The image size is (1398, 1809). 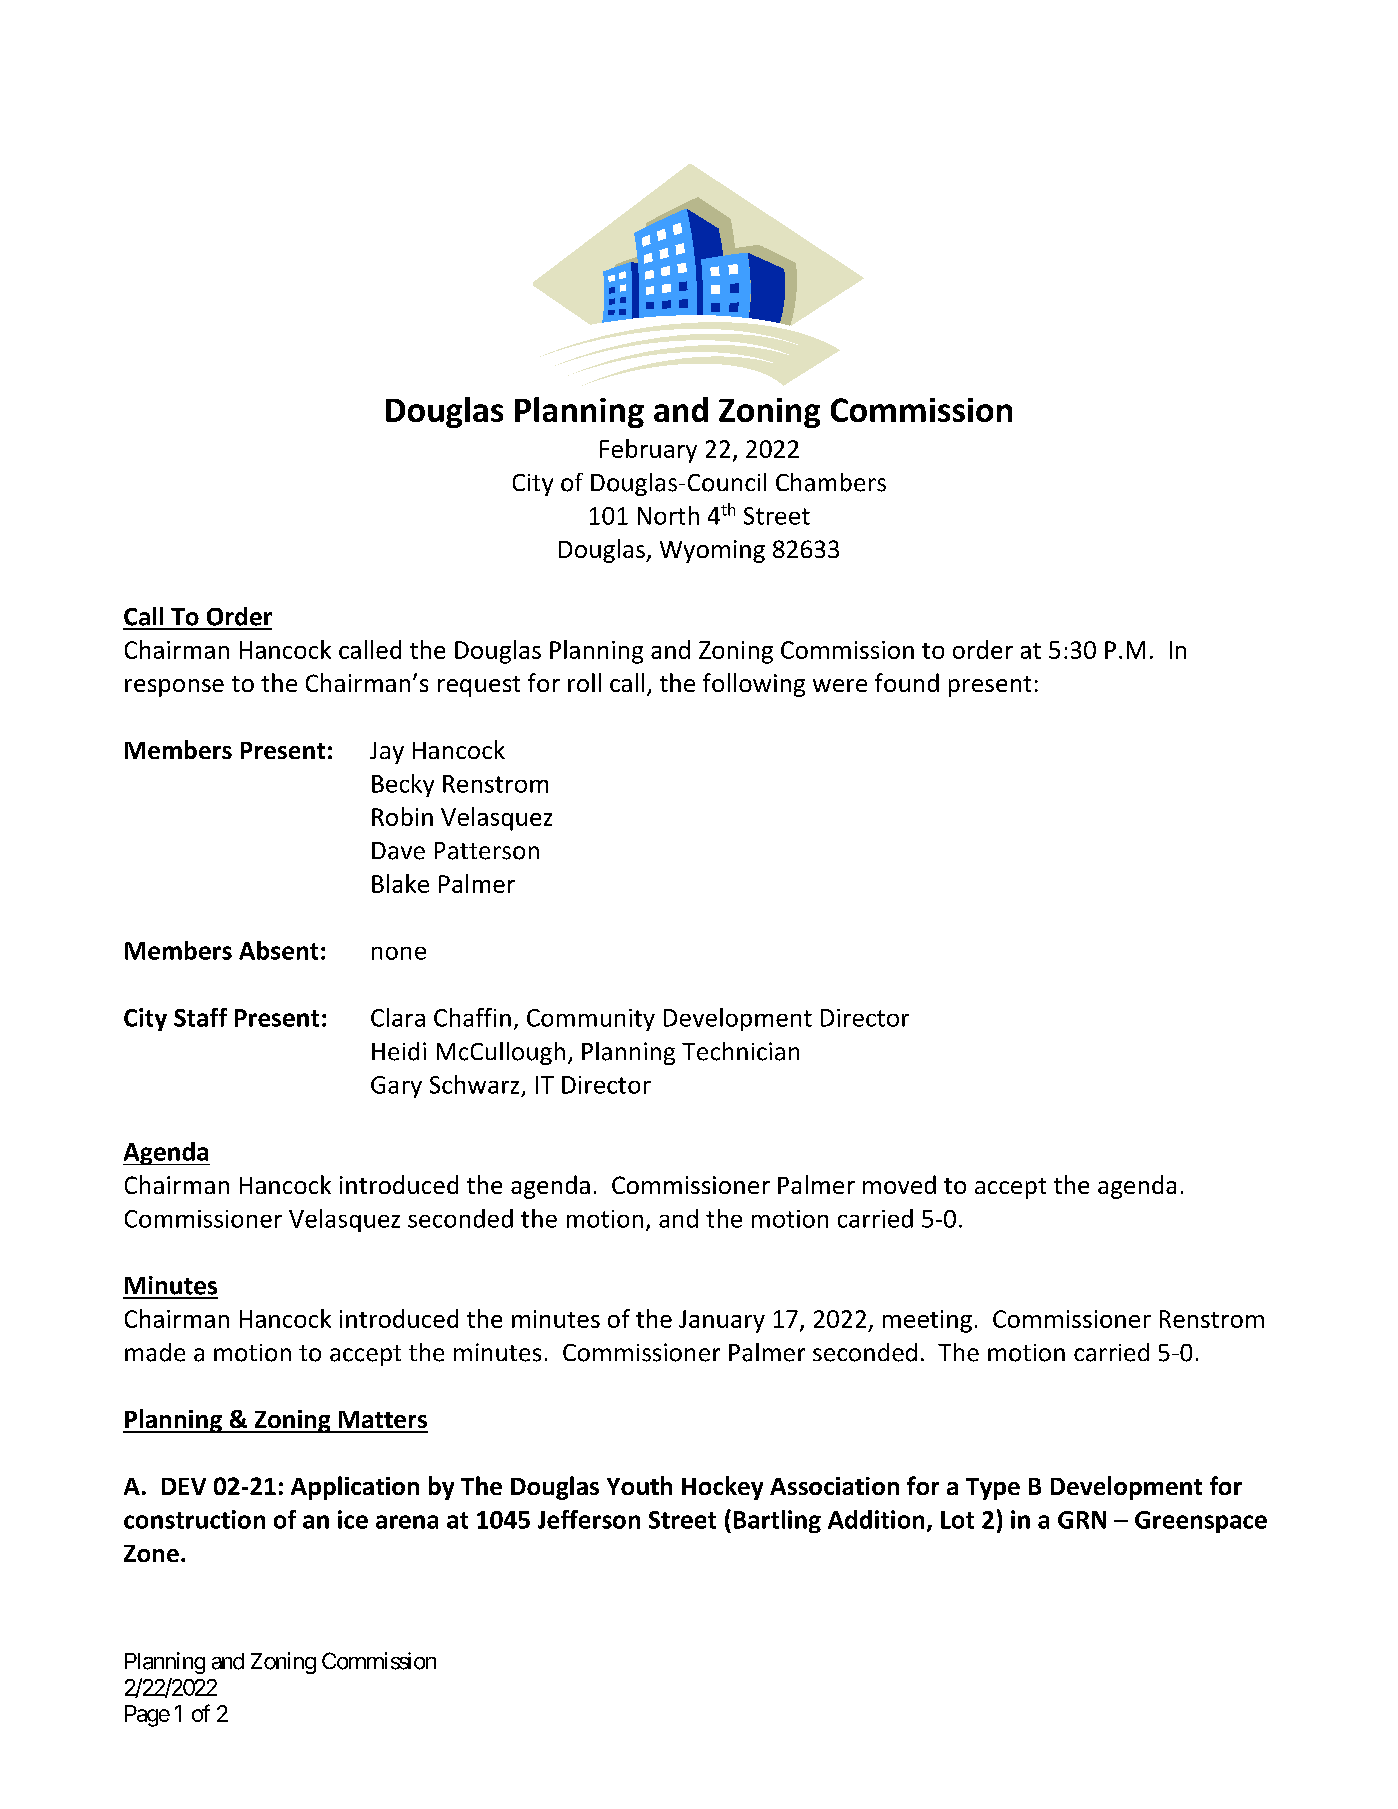 I want to click on Page, so click(x=147, y=1716).
